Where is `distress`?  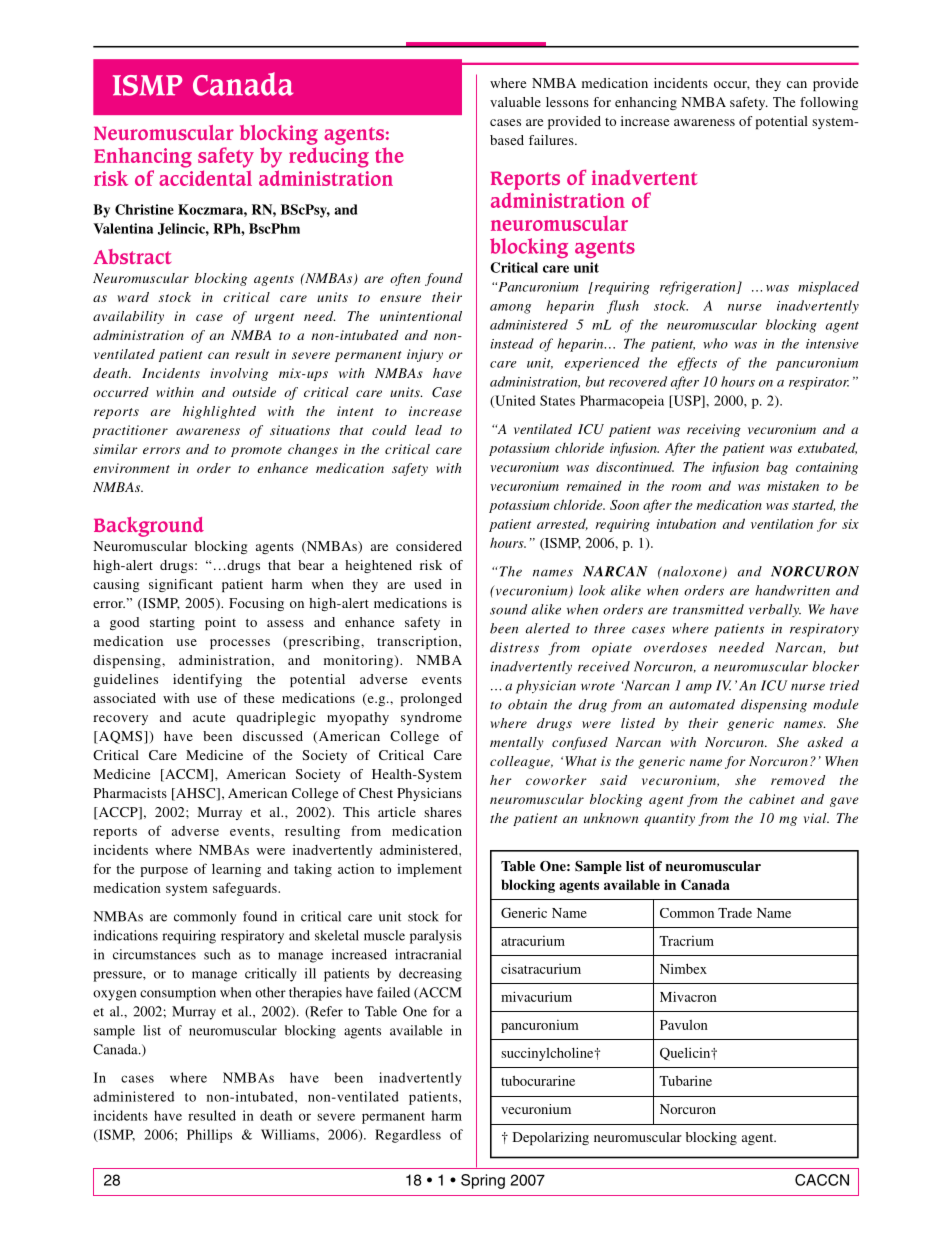 distress is located at coordinates (514, 647).
